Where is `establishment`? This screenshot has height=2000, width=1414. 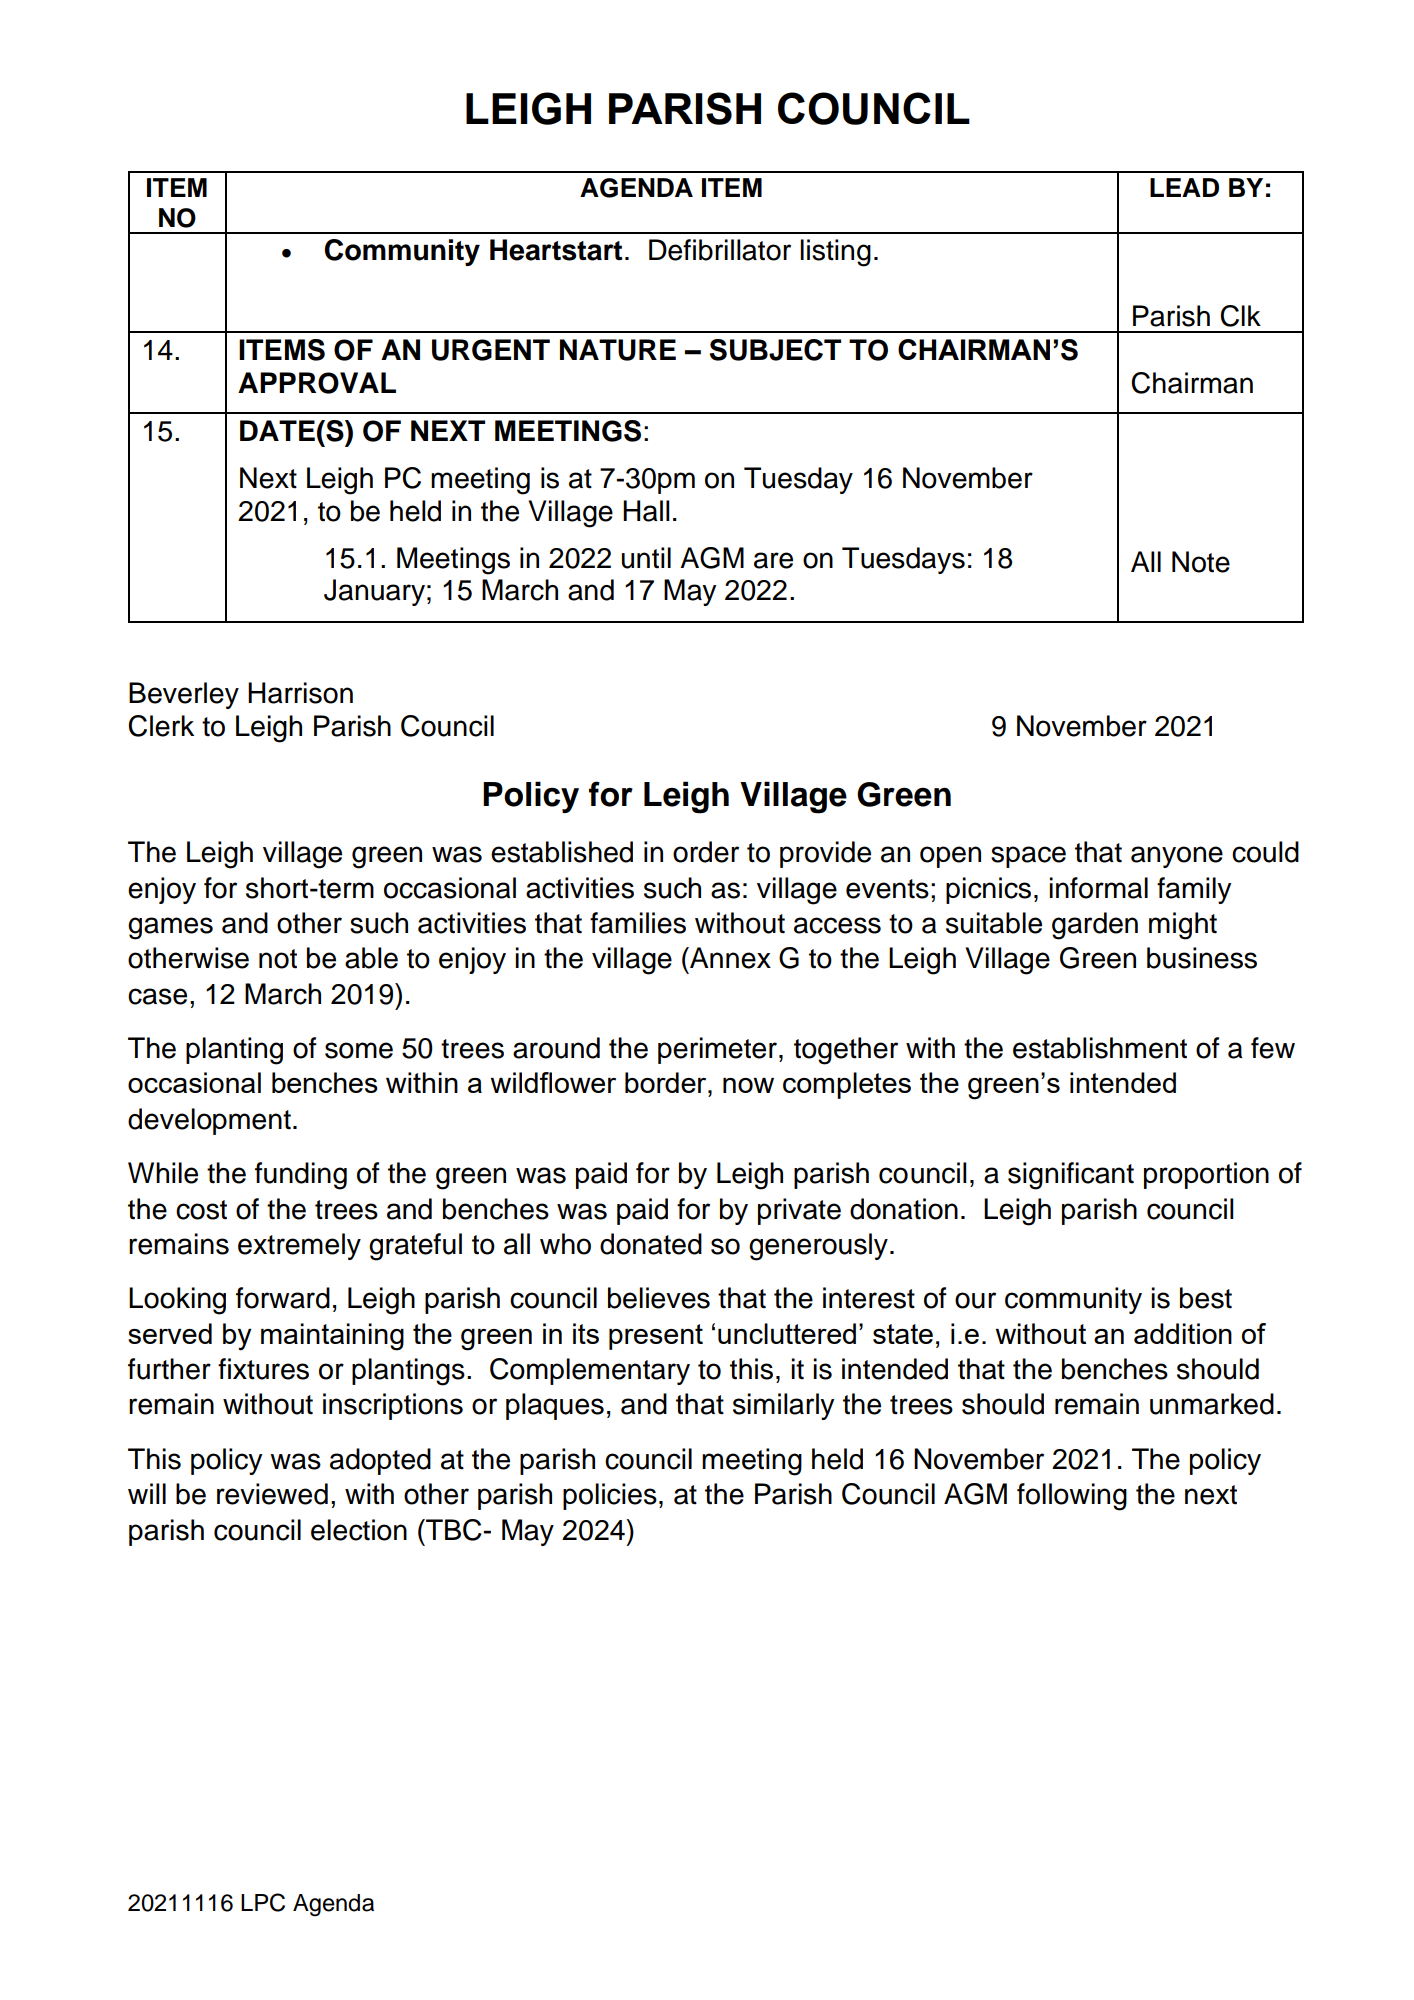
establishment is located at coordinates (1100, 1048).
